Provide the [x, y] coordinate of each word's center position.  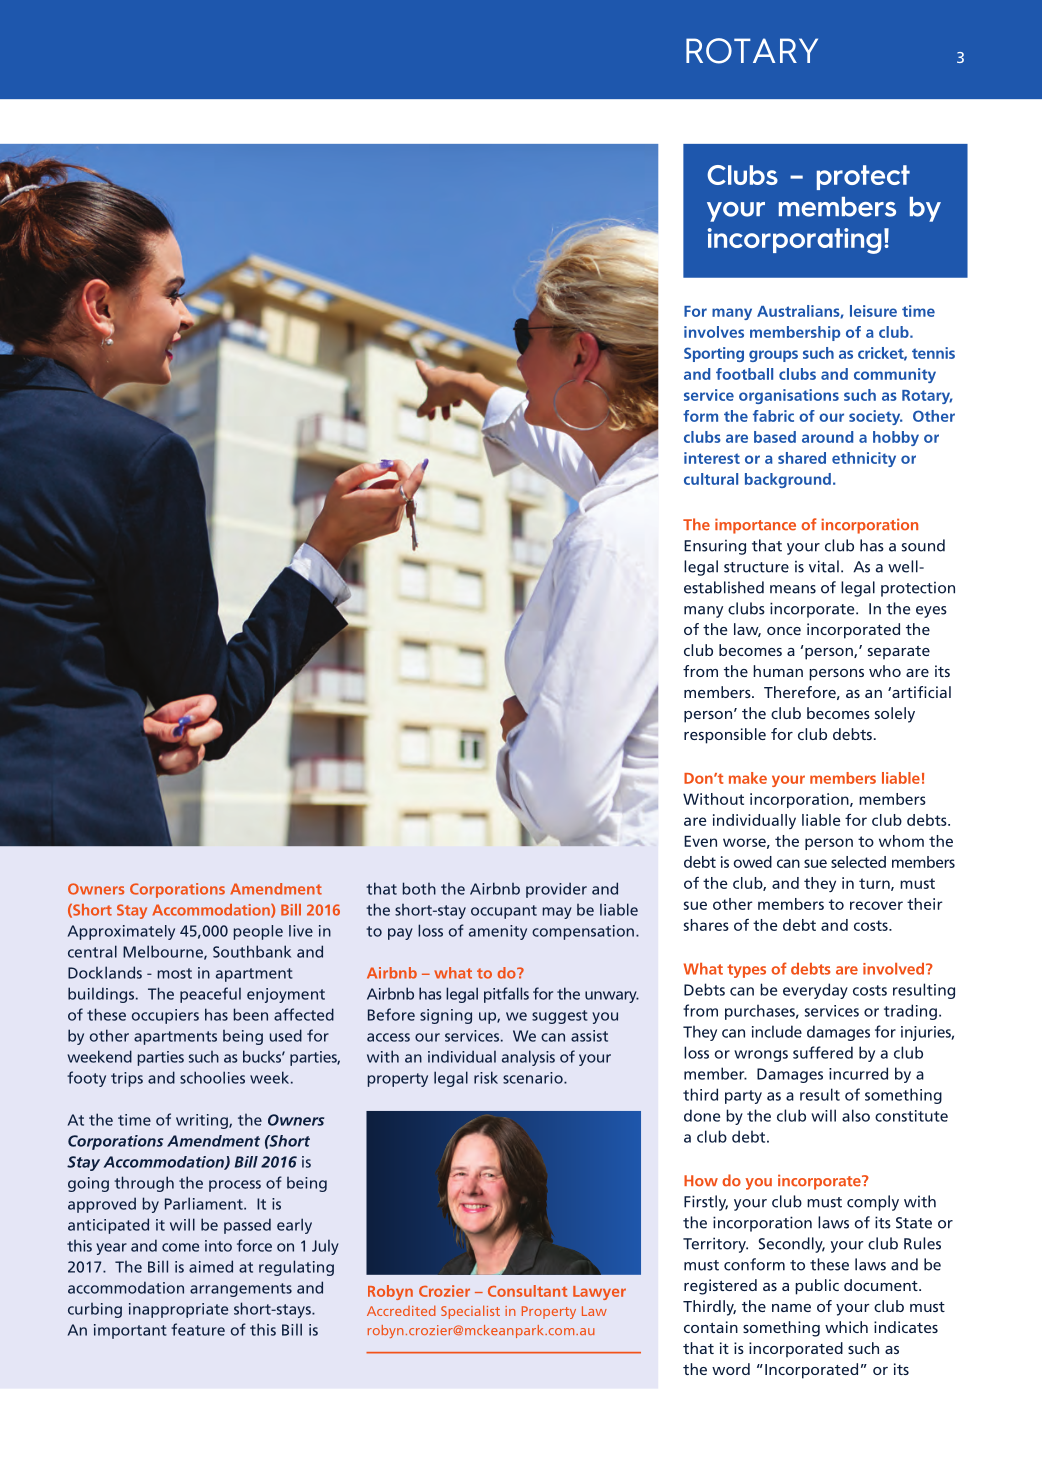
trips [127, 1079]
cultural [711, 479]
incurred [858, 1073]
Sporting [714, 354]
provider [556, 890]
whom [901, 841]
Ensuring [715, 547]
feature [198, 1329]
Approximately [121, 932]
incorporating [794, 241]
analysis [528, 1058]
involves [714, 332]
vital [824, 566]
